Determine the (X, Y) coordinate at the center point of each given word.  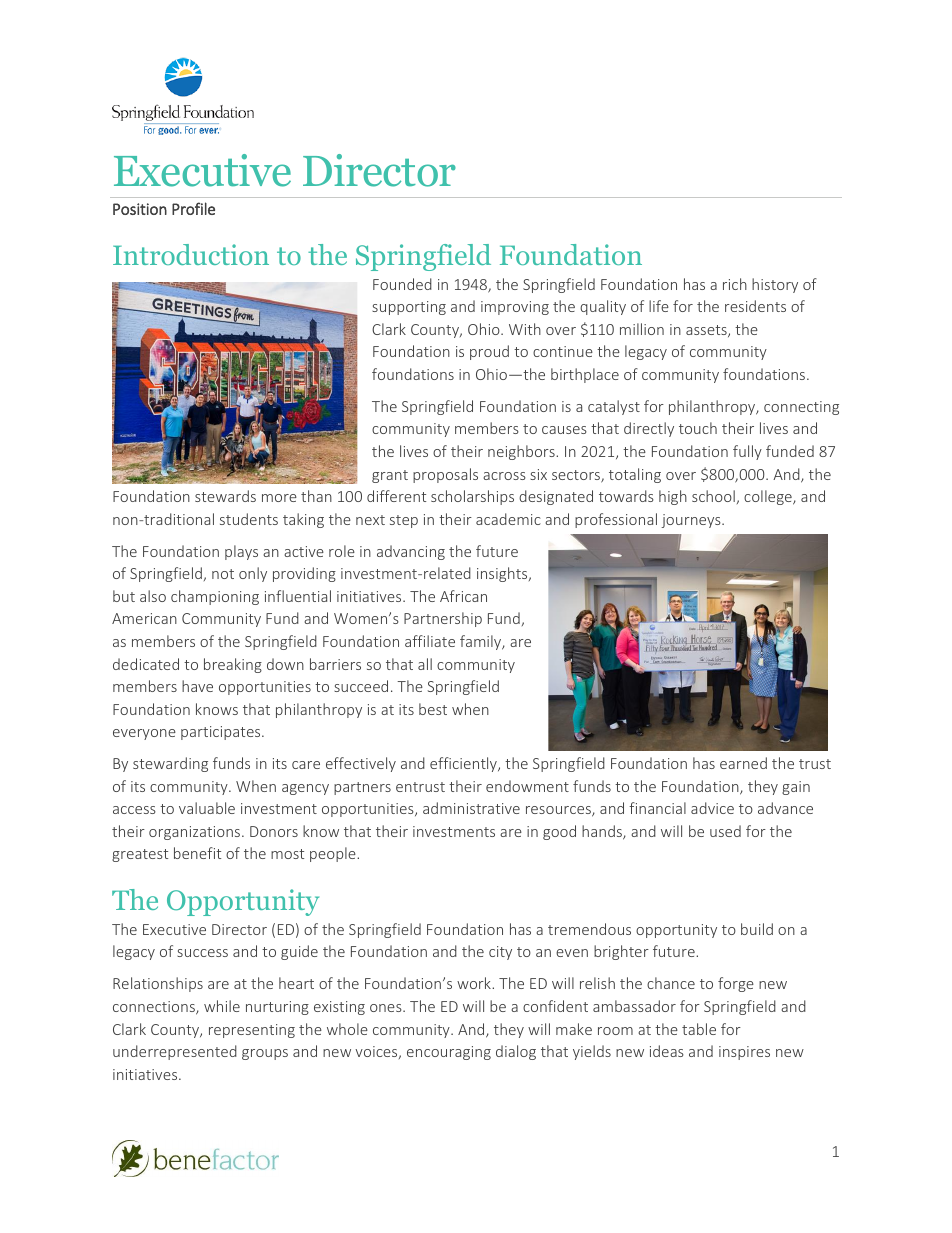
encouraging (449, 1053)
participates (222, 733)
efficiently (464, 764)
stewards (225, 496)
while (222, 1006)
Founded (402, 284)
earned (743, 763)
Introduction (191, 254)
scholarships (472, 497)
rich (735, 284)
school (713, 496)
